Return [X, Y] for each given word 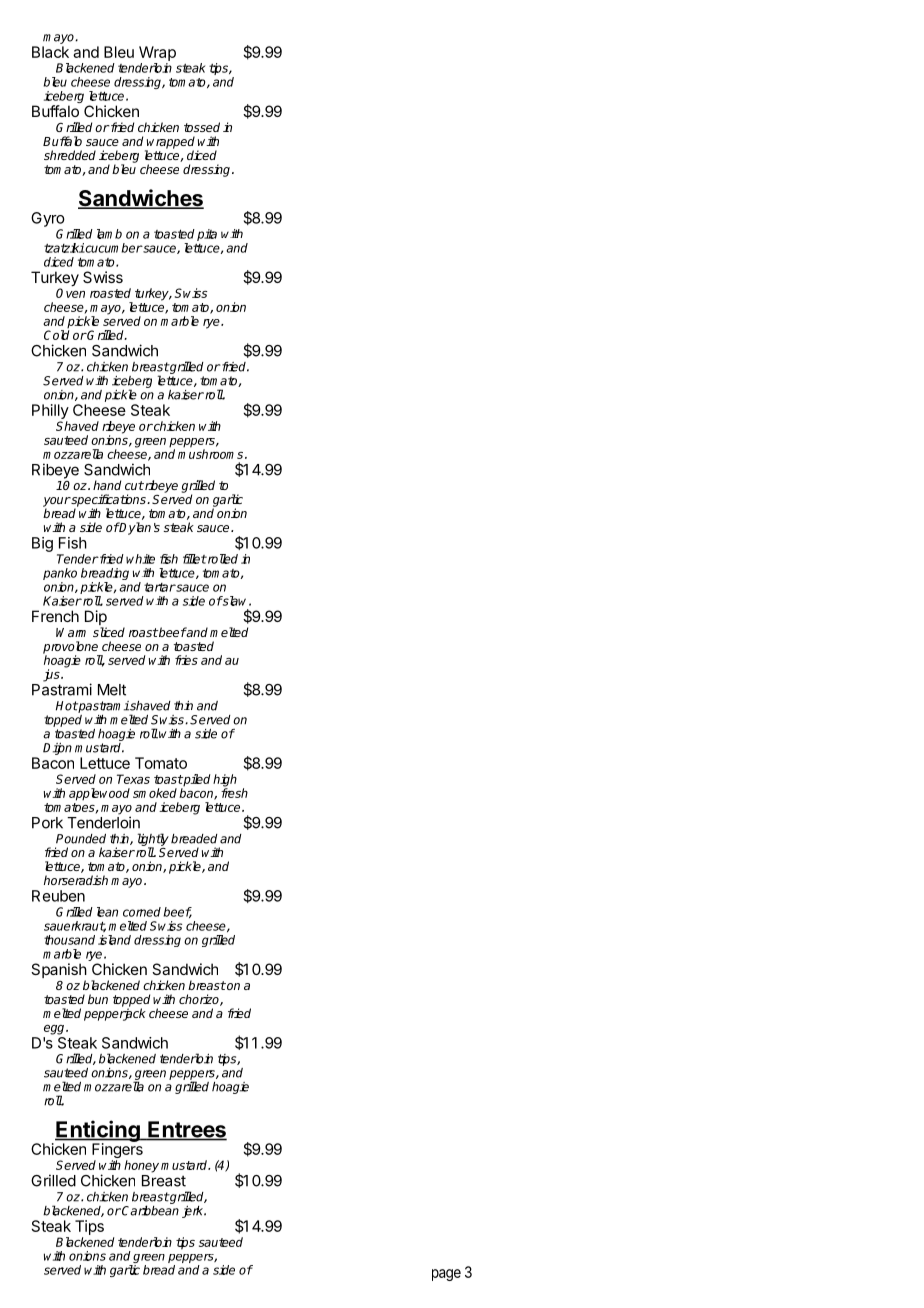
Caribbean [149, 1210]
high [225, 781]
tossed [202, 127]
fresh [234, 792]
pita [207, 235]
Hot [67, 706]
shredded [70, 155]
